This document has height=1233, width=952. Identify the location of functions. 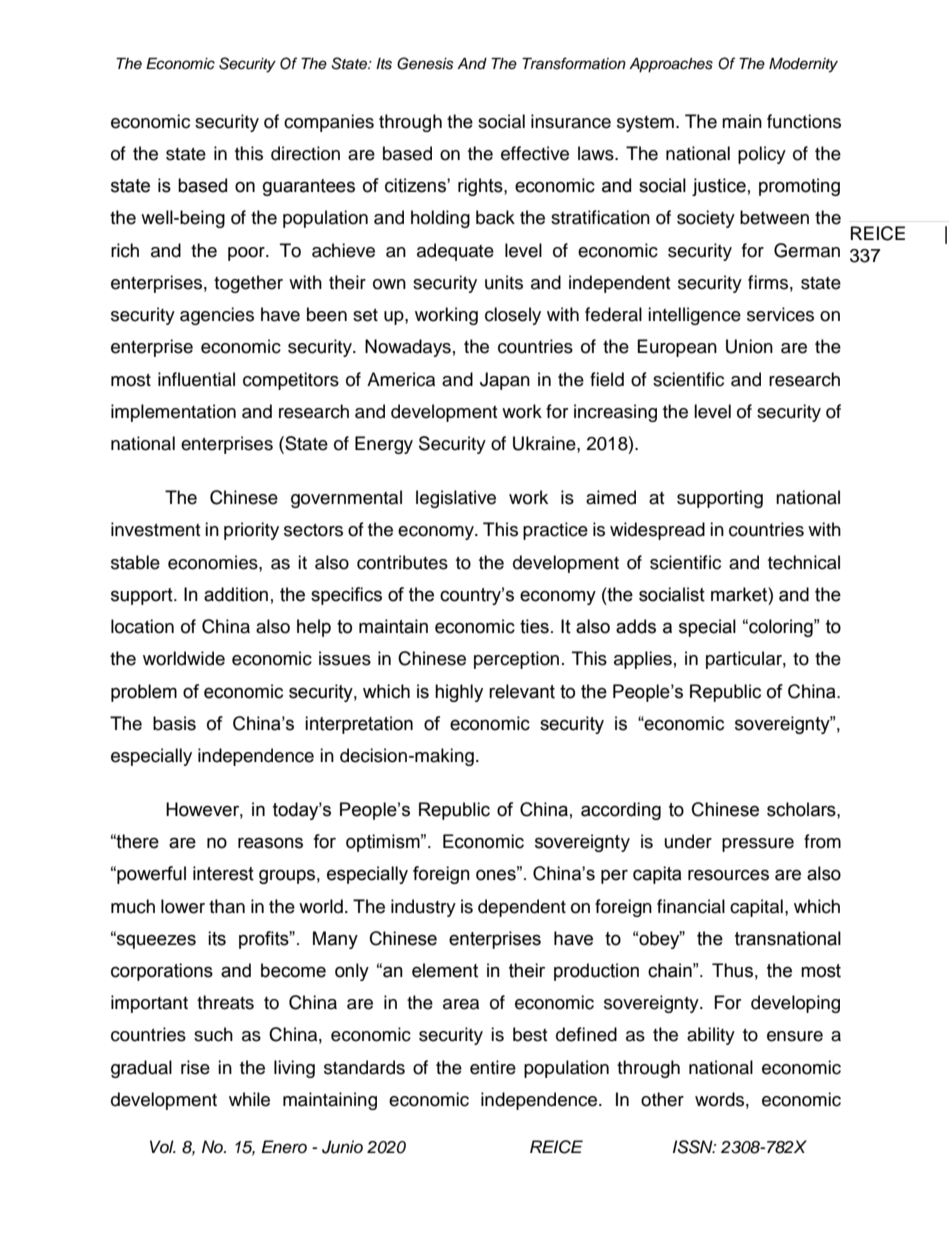
(804, 121).
